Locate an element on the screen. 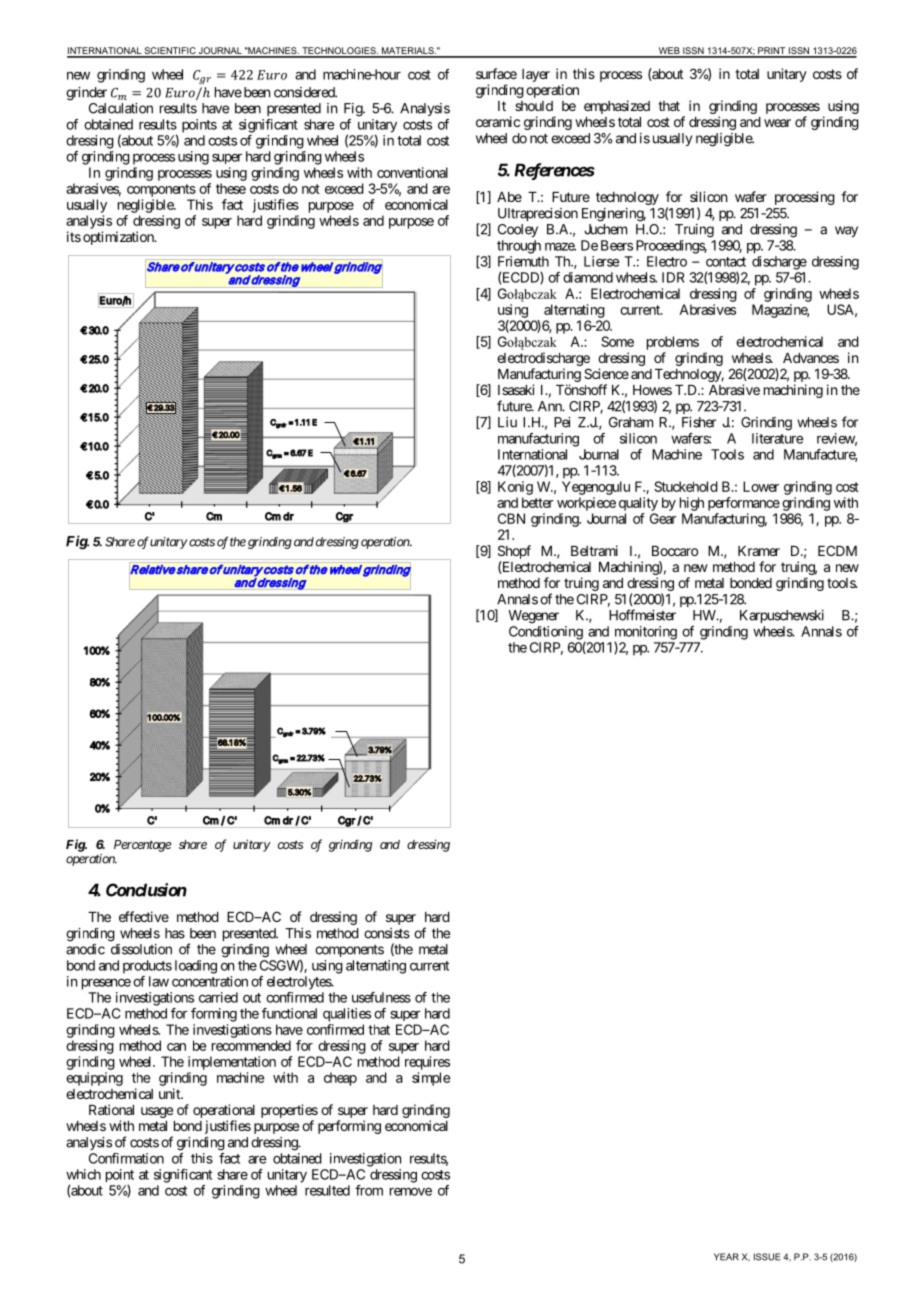  Percentage is located at coordinates (142, 846).
